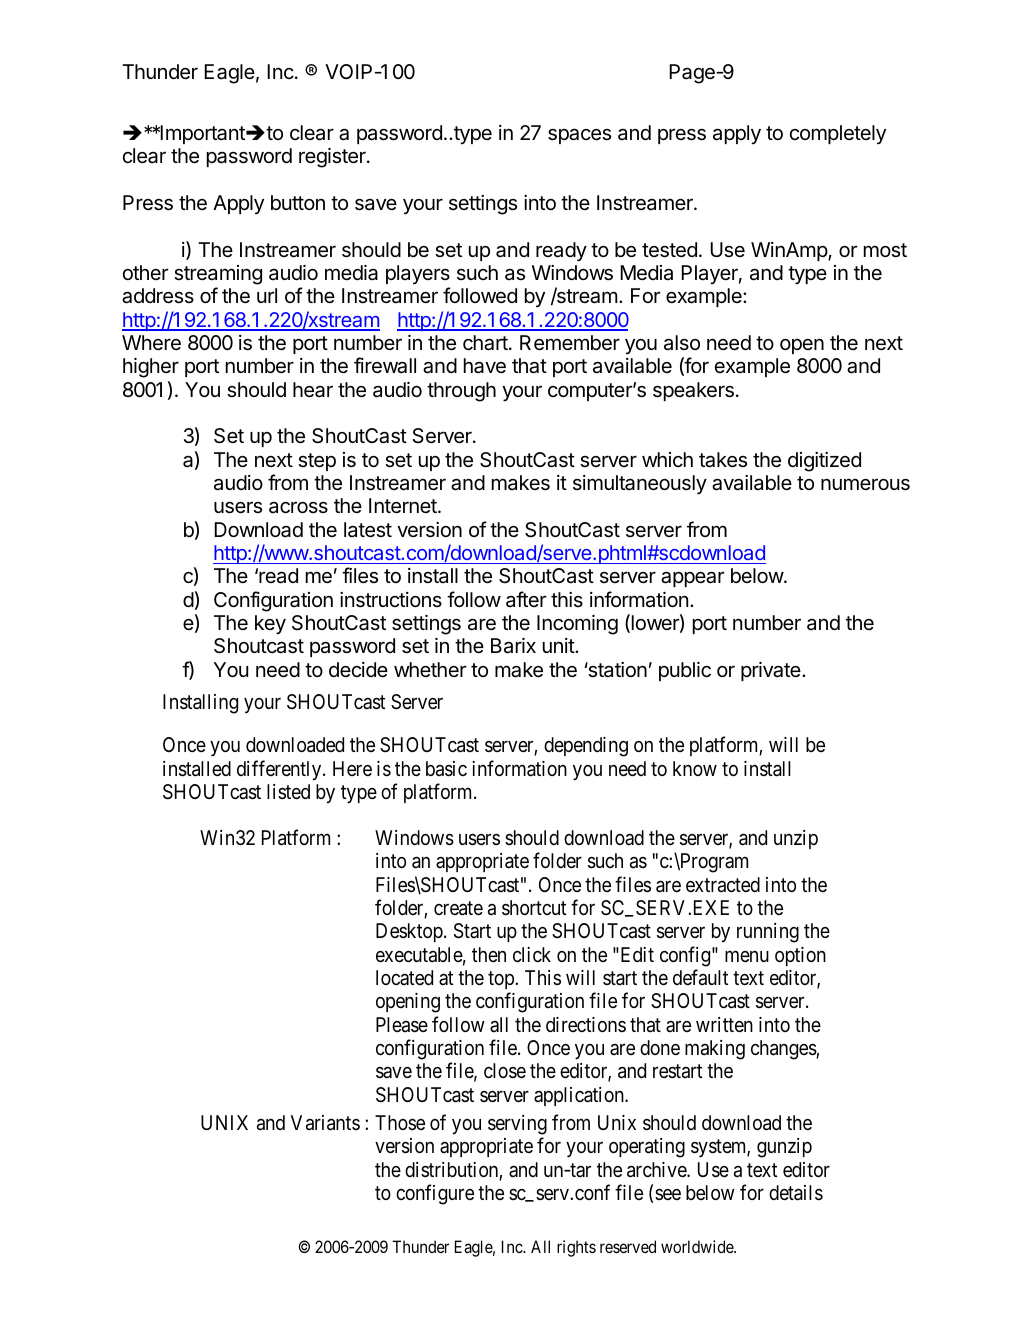  Describe the element at coordinates (796, 1193) in the image. I see `details` at that location.
